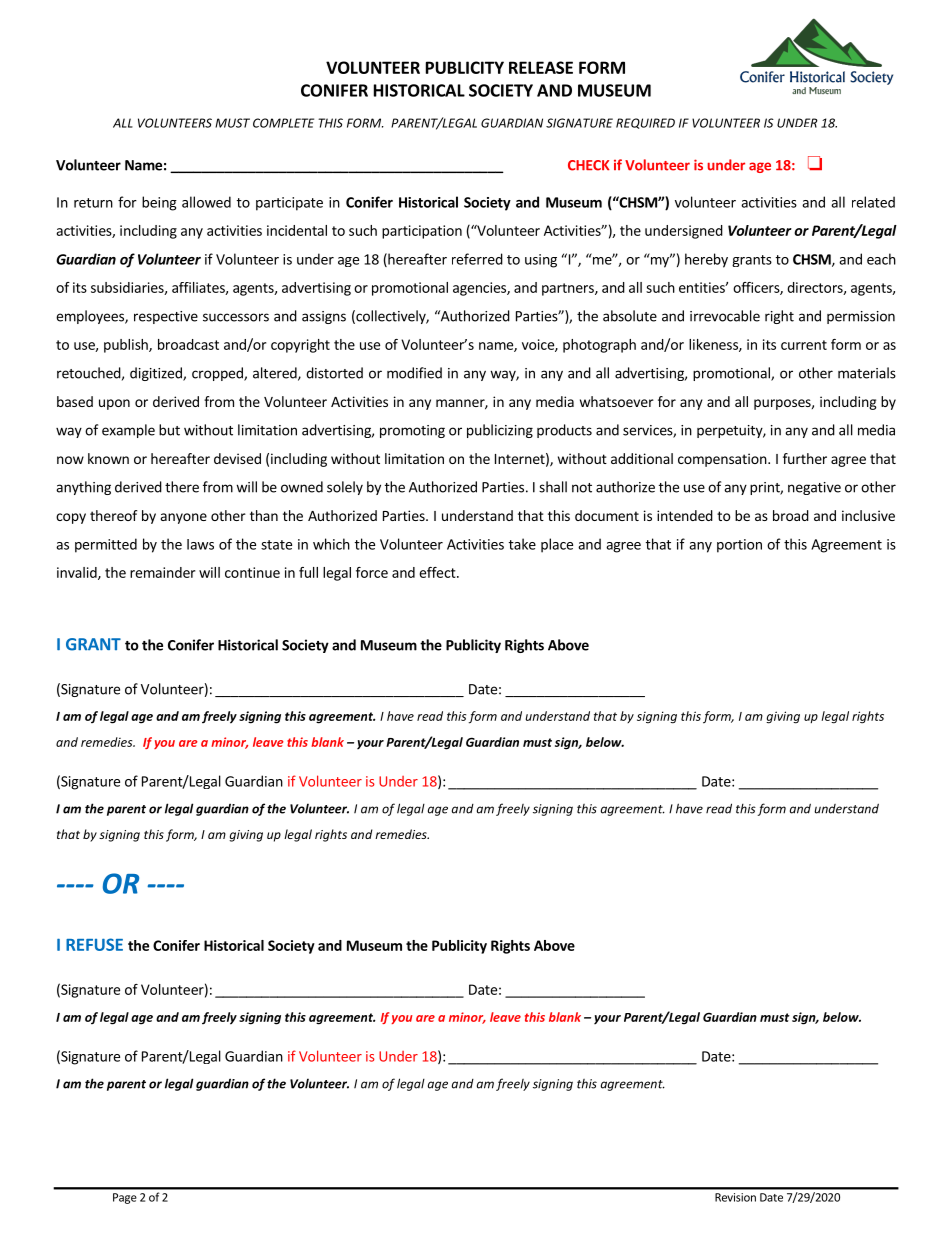  What do you see at coordinates (414, 373) in the screenshot?
I see `modified` at bounding box center [414, 373].
